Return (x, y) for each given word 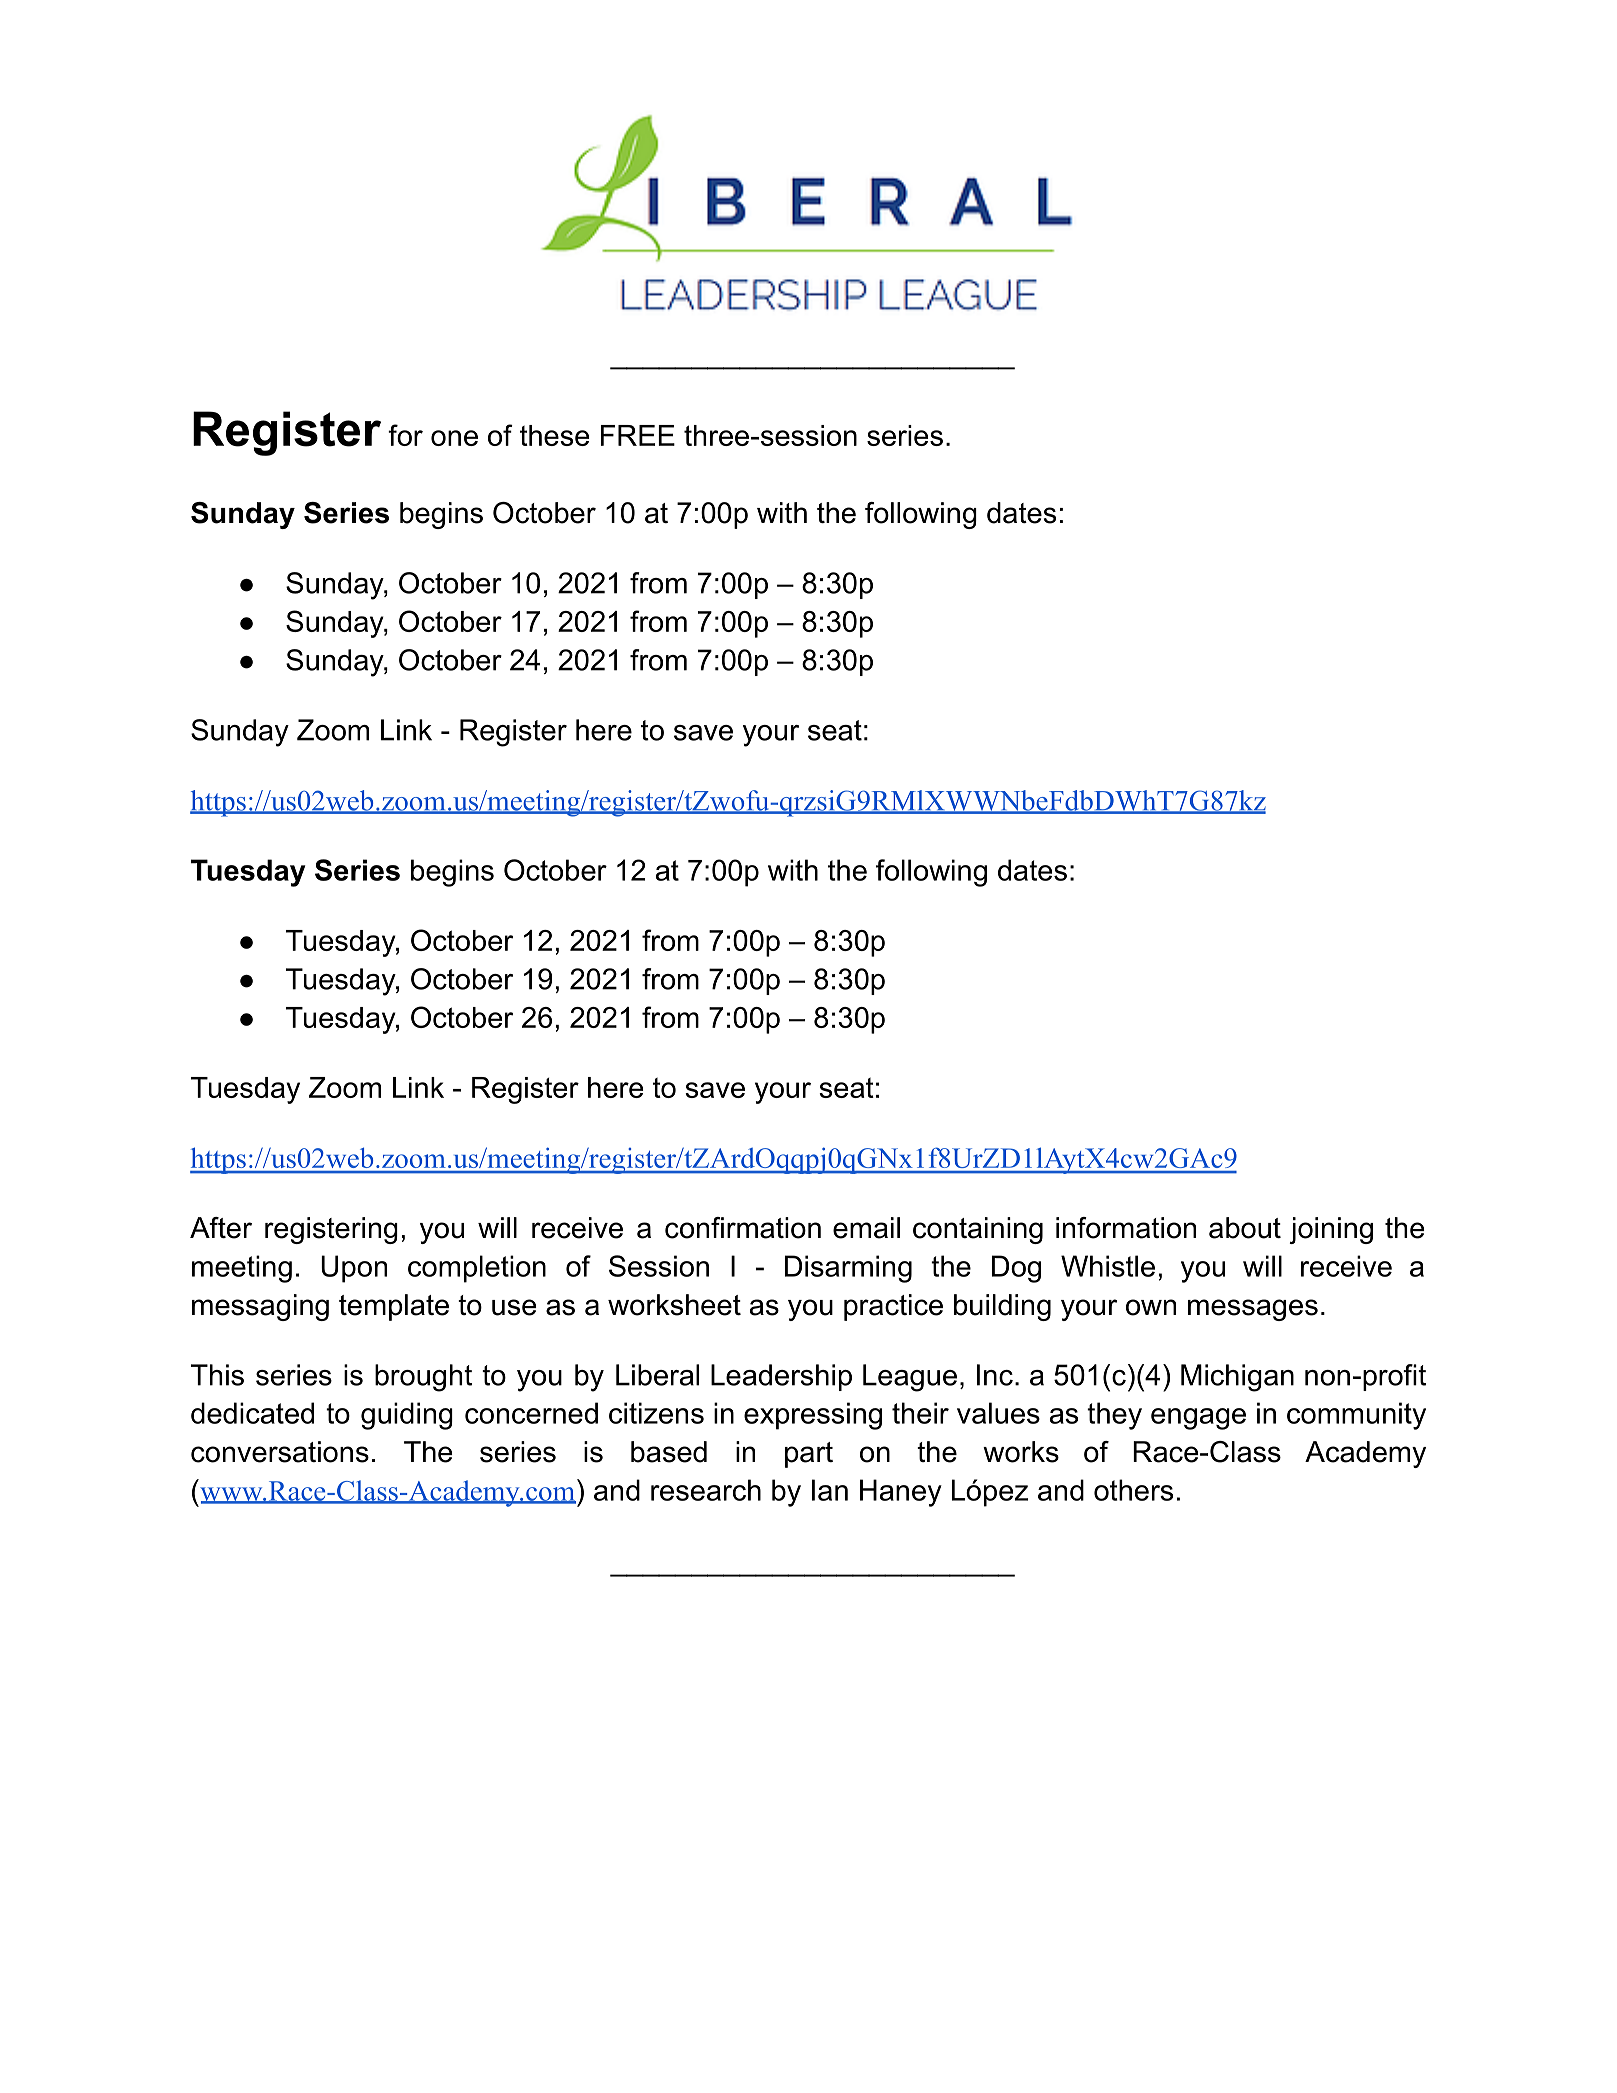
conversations (280, 1452)
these (554, 435)
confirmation (743, 1228)
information (1126, 1228)
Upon (354, 1269)
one (454, 438)
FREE (638, 435)
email (866, 1228)
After (221, 1228)
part (809, 1455)
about (1245, 1228)
